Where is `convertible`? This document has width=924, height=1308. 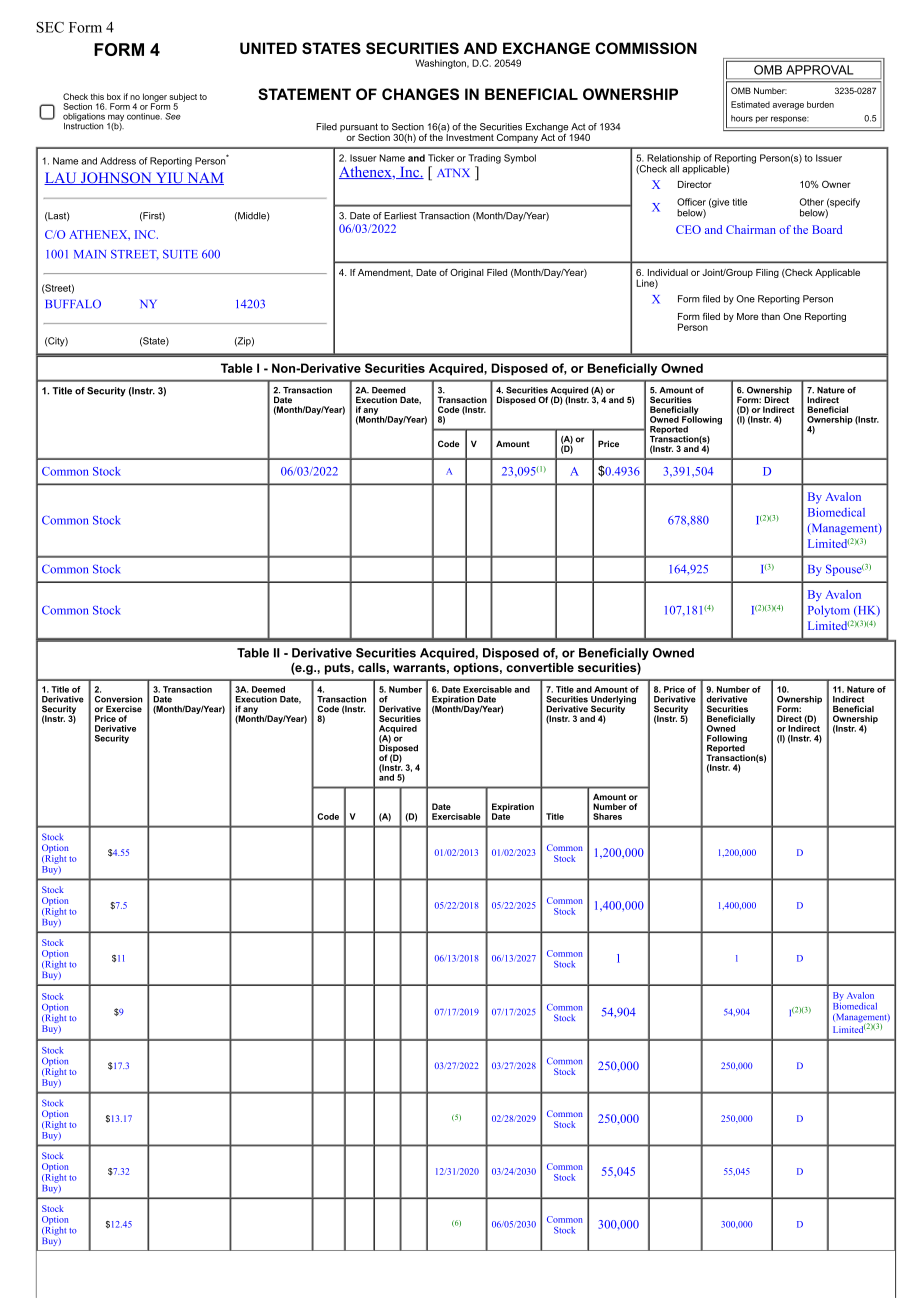
convertible is located at coordinates (540, 667).
